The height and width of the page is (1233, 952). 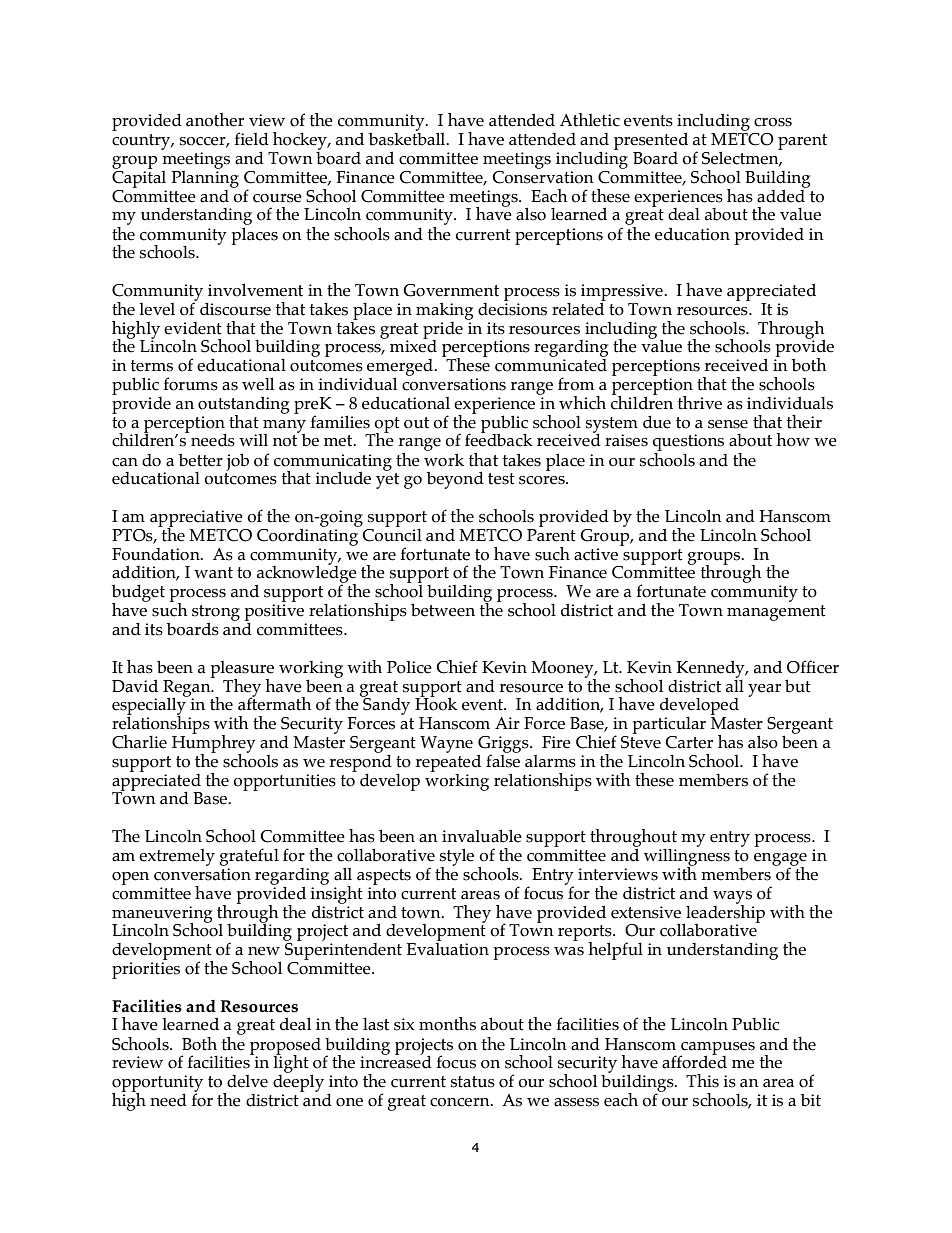 What do you see at coordinates (214, 743) in the page?
I see `Humphrey` at bounding box center [214, 743].
